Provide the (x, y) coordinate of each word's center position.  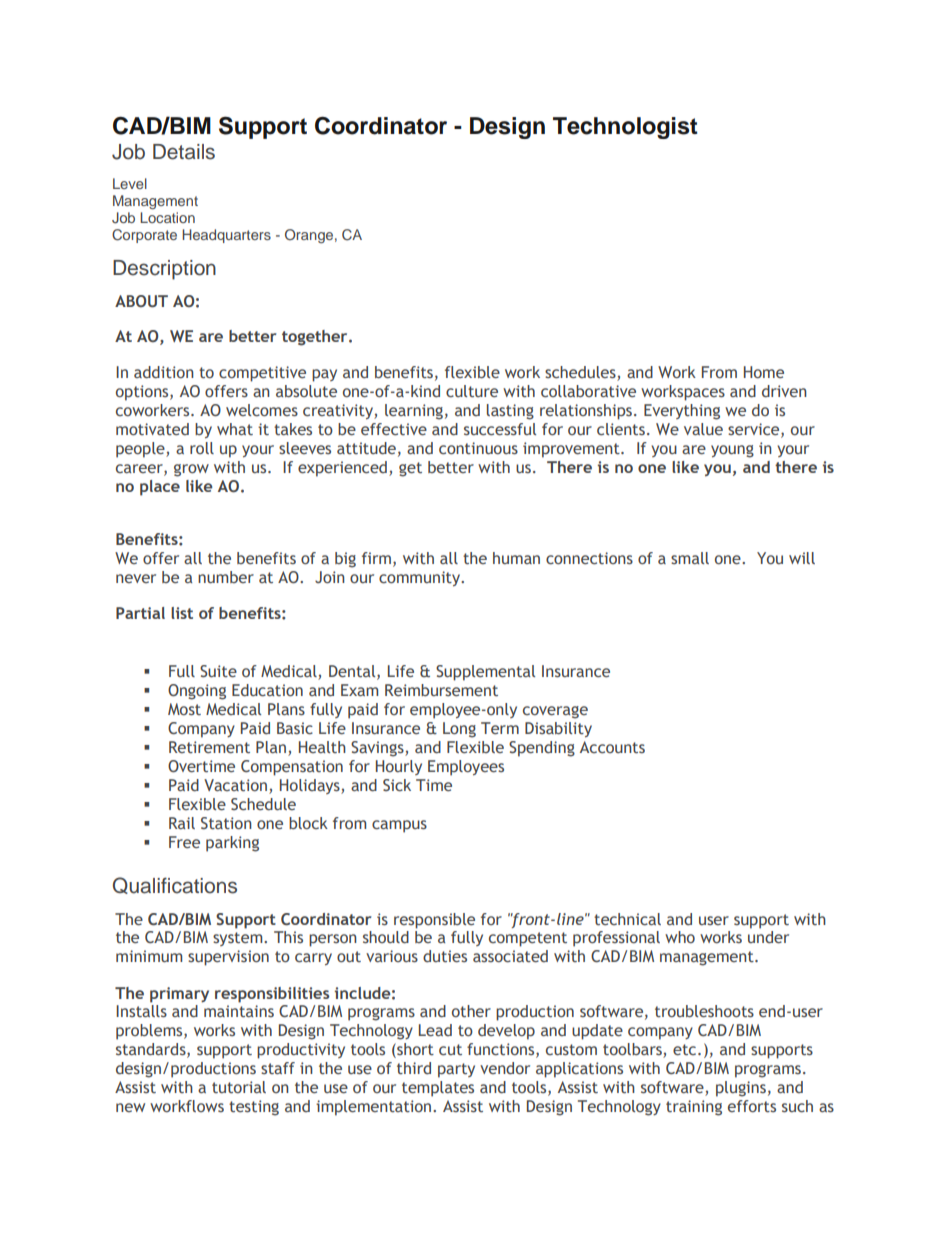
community (421, 578)
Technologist (625, 128)
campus (399, 826)
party (456, 1070)
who (680, 937)
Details (184, 152)
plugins (741, 1089)
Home (764, 372)
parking (232, 844)
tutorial (239, 1087)
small (690, 558)
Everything (682, 412)
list (182, 613)
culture (472, 391)
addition (164, 372)
